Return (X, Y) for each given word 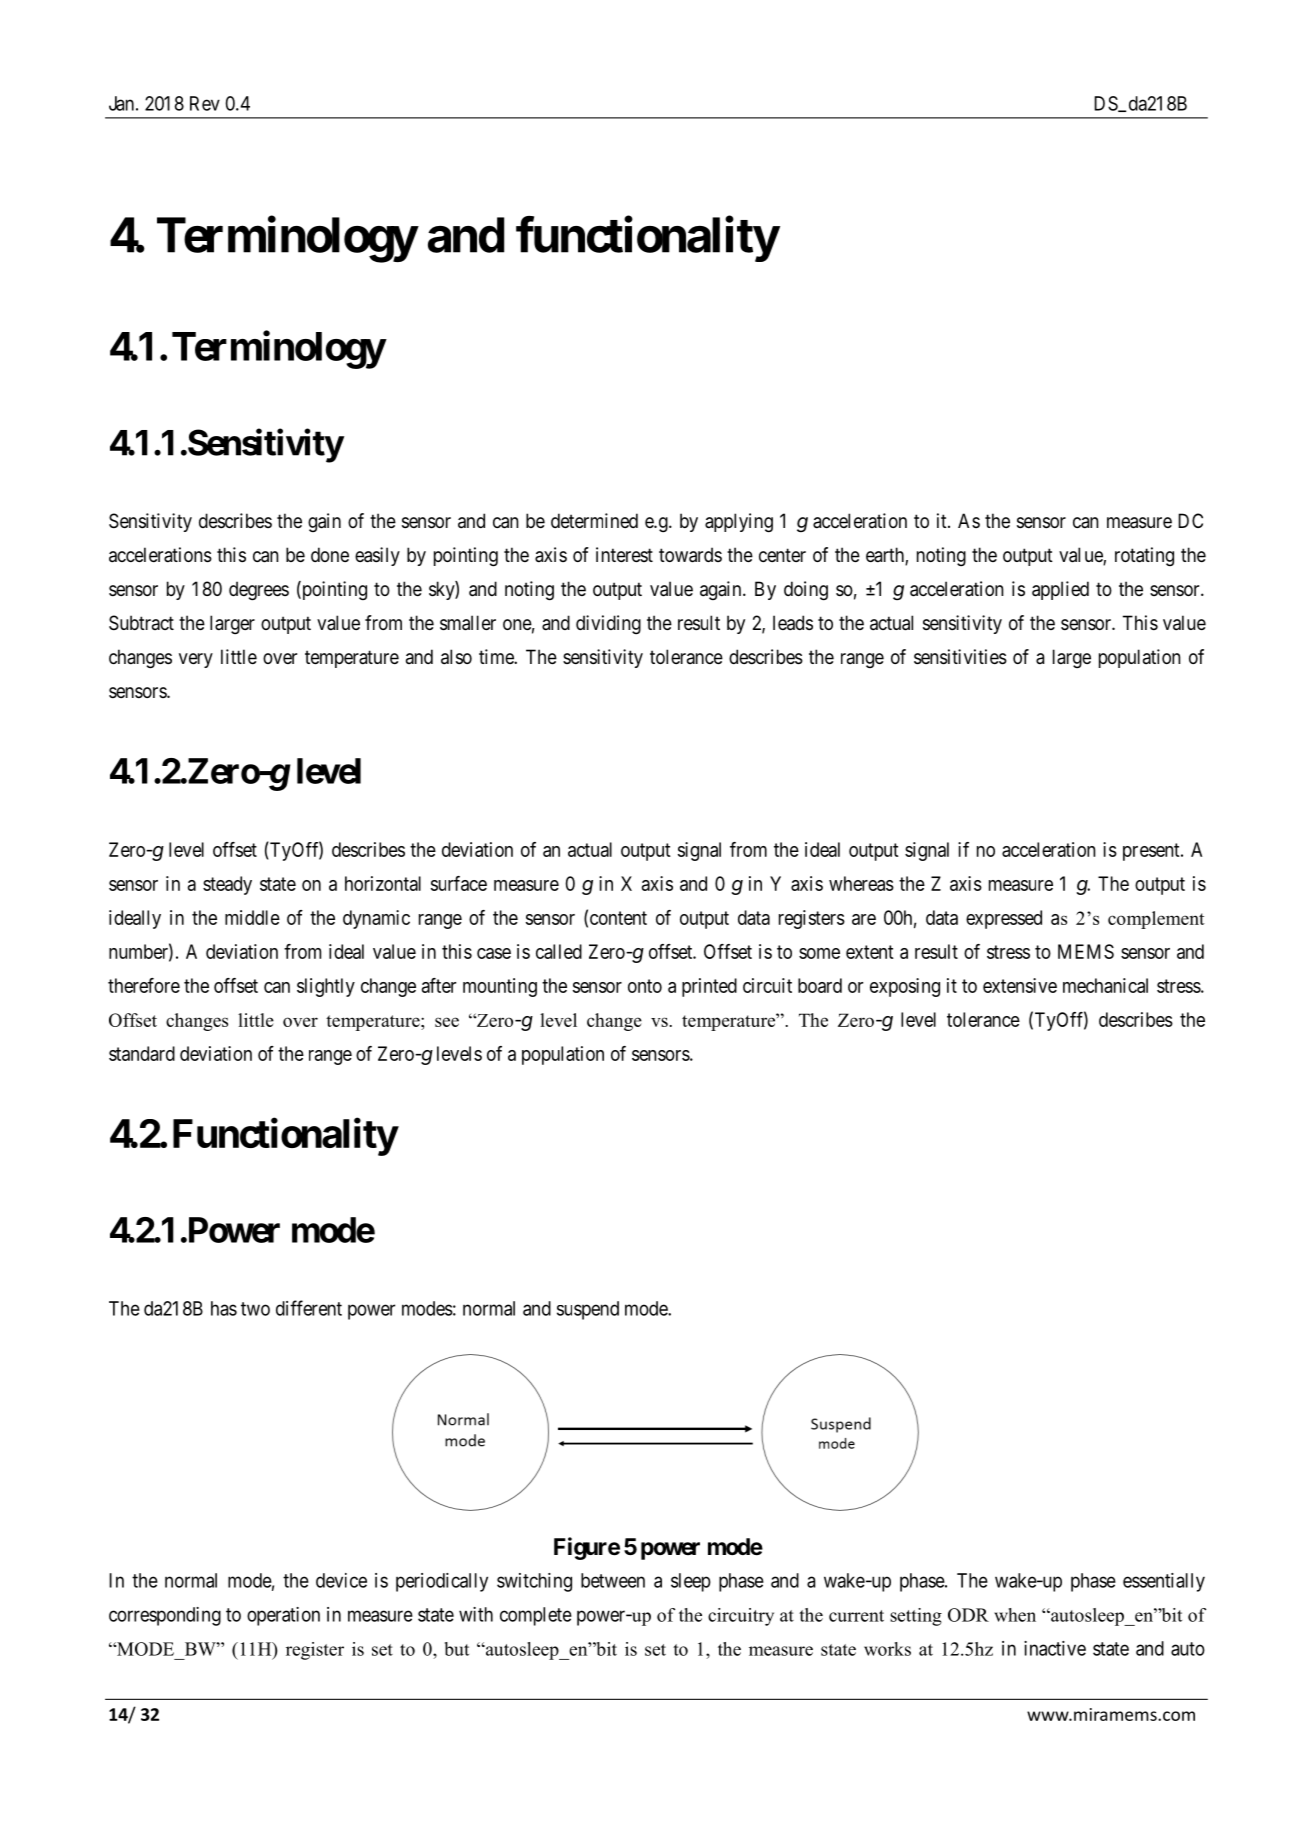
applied (1060, 590)
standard (142, 1053)
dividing (608, 624)
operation (283, 1616)
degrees (259, 591)
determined (594, 521)
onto (645, 986)
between (613, 1580)
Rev (205, 103)
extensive (1020, 985)
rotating (1144, 556)
